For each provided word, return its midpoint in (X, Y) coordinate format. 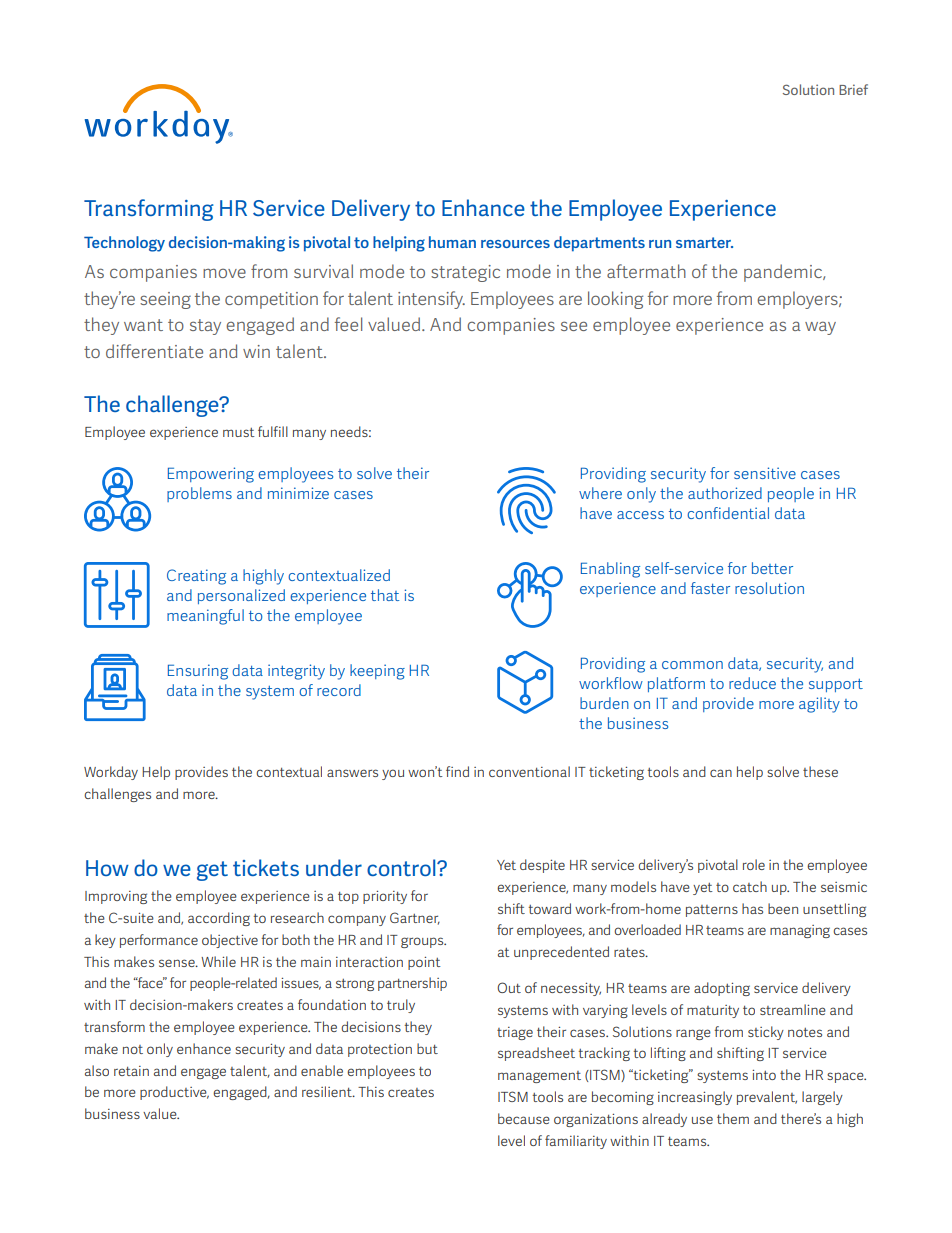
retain (131, 1071)
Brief (853, 89)
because (524, 1118)
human (452, 242)
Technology (124, 244)
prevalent (767, 1098)
